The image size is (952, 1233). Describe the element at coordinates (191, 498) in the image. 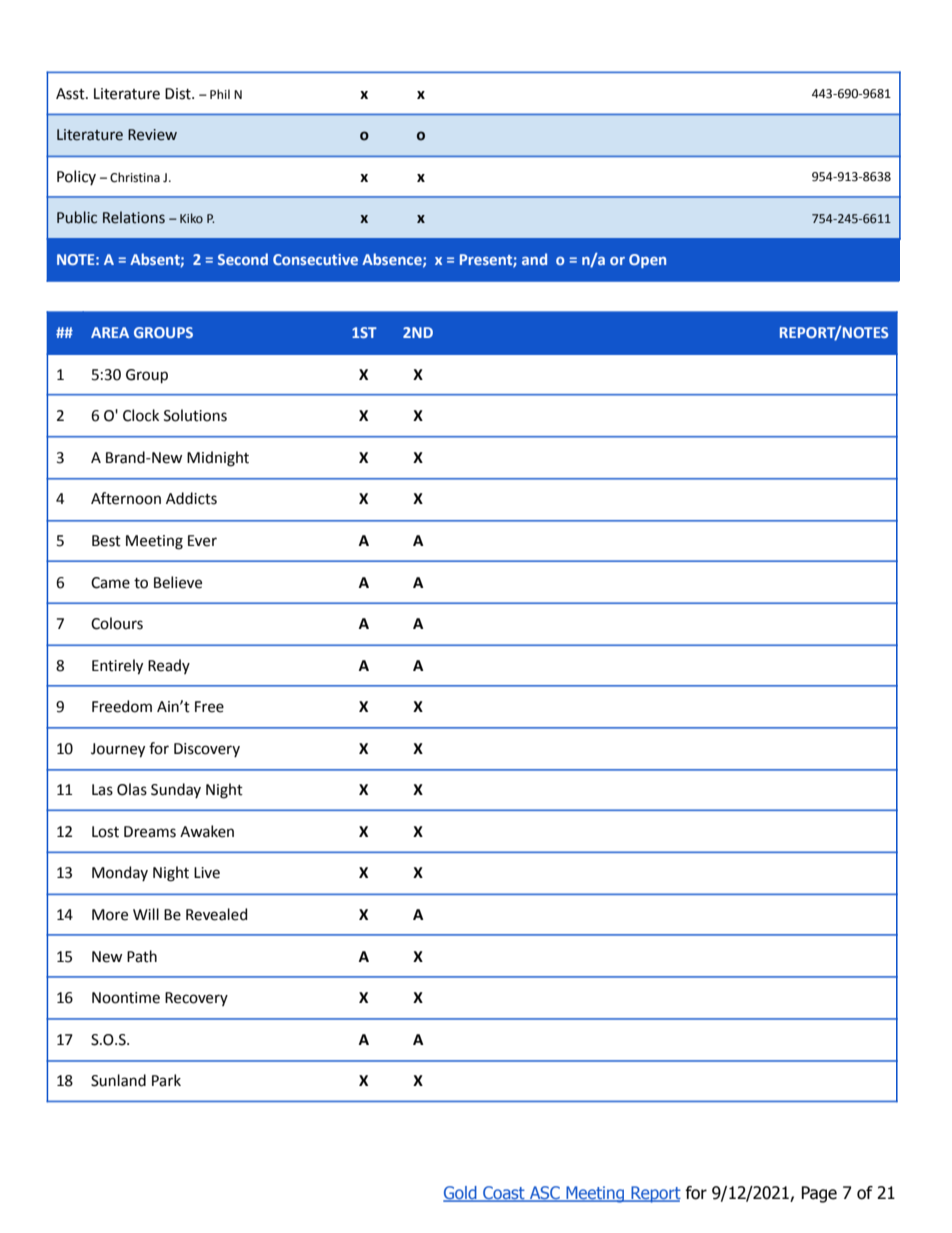

I see `Addicts` at that location.
